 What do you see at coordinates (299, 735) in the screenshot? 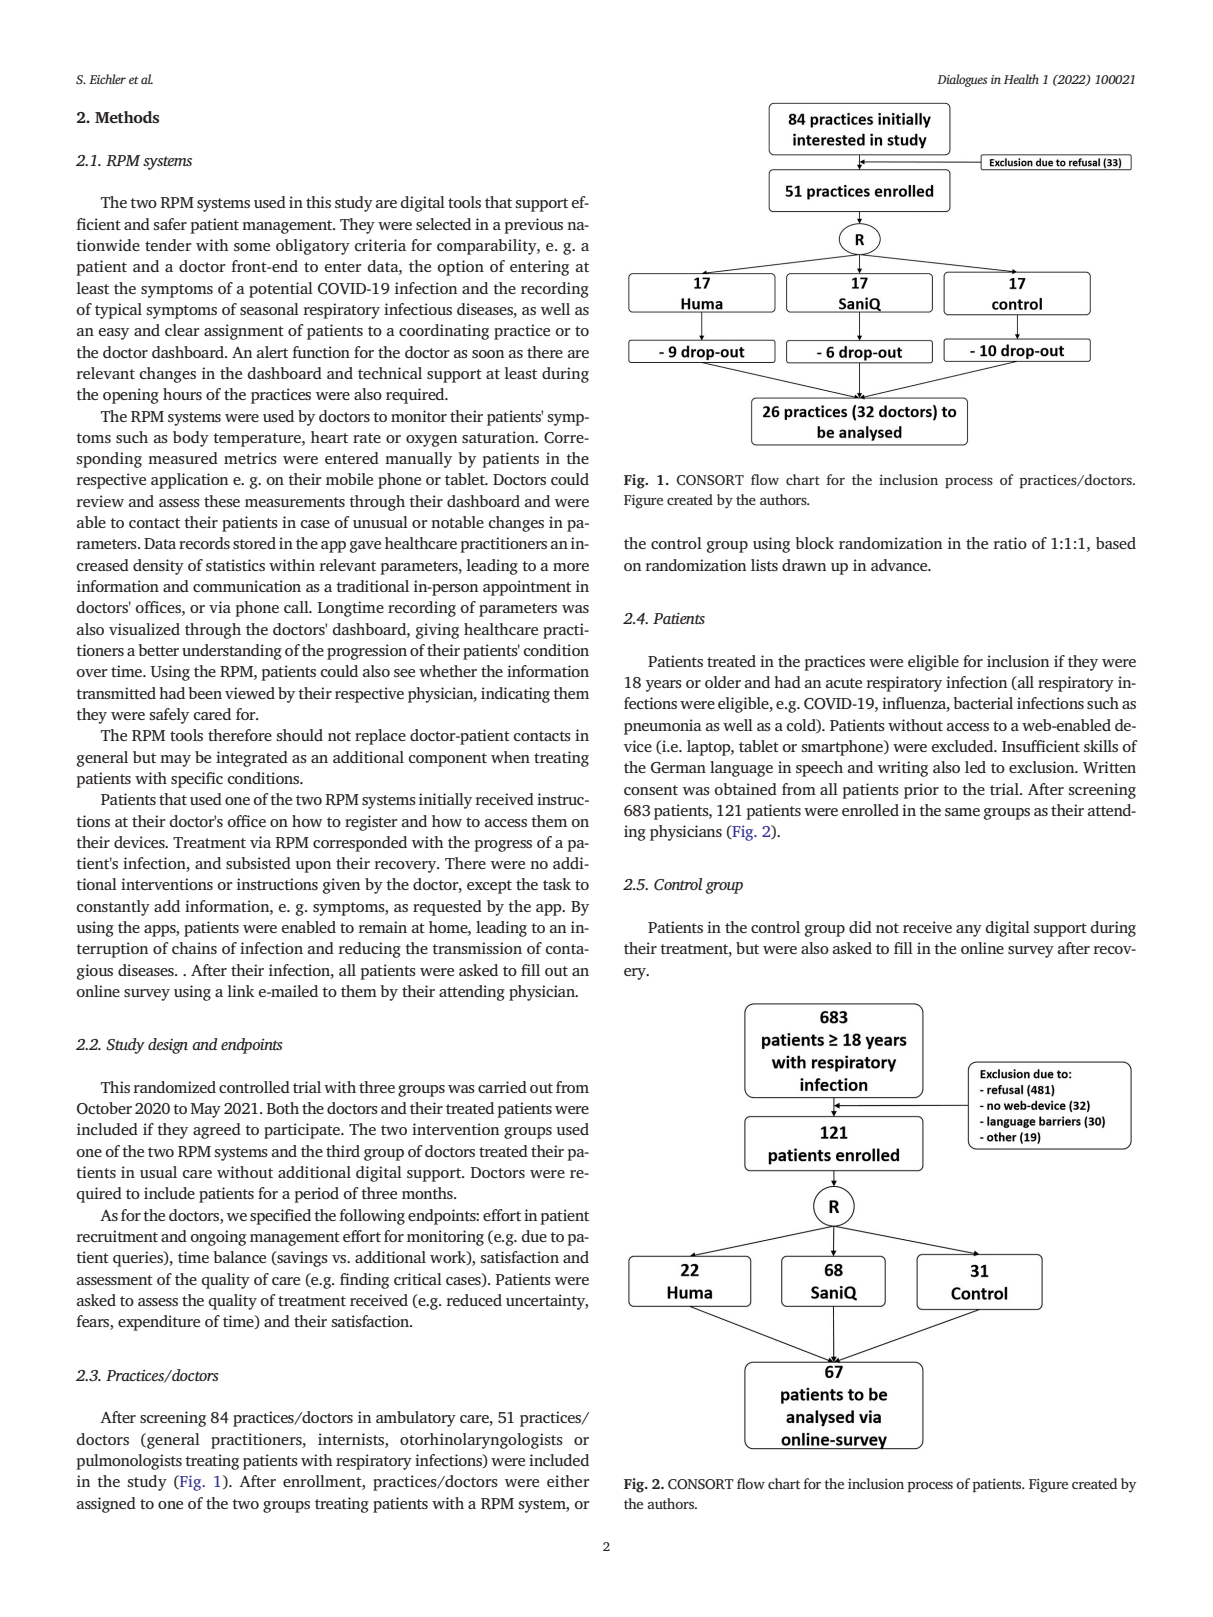
I see `should` at bounding box center [299, 735].
